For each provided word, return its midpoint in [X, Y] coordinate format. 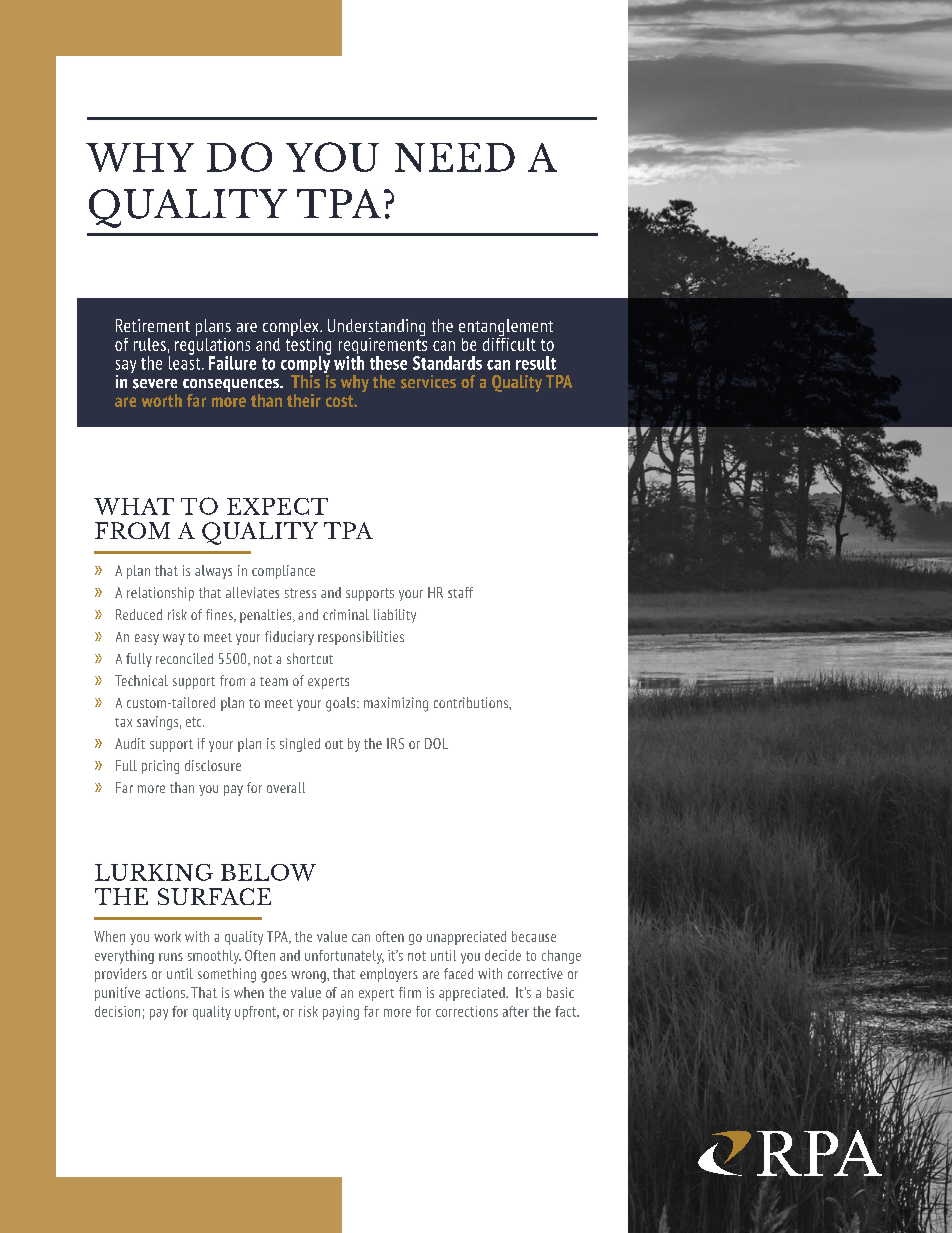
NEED [455, 157]
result [536, 363]
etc [195, 722]
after [516, 1011]
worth [162, 400]
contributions [472, 702]
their [304, 400]
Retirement [153, 325]
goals [342, 704]
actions [166, 992]
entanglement [506, 329]
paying [341, 1013]
